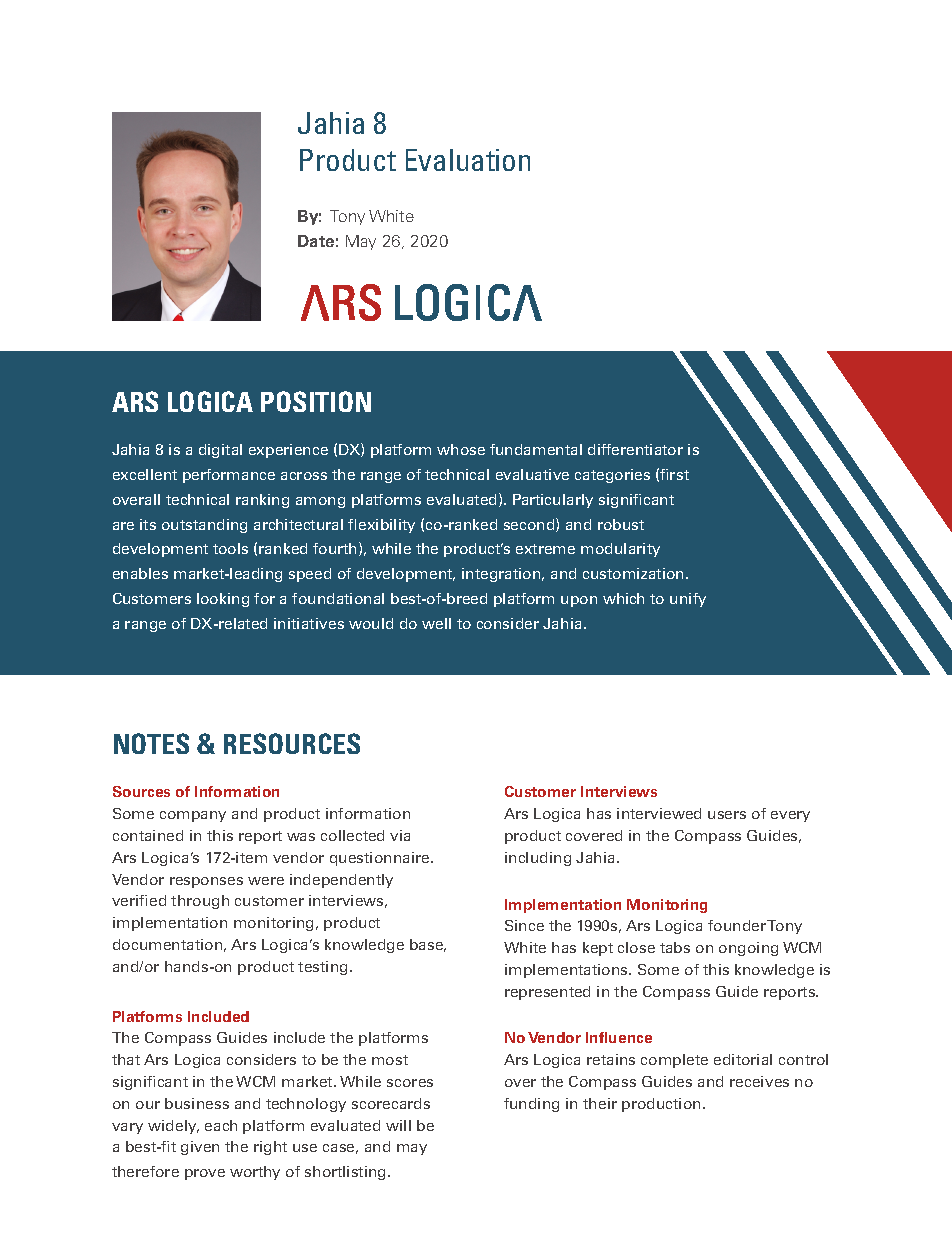  Describe the element at coordinates (230, 548) in the document. I see `tools` at that location.
